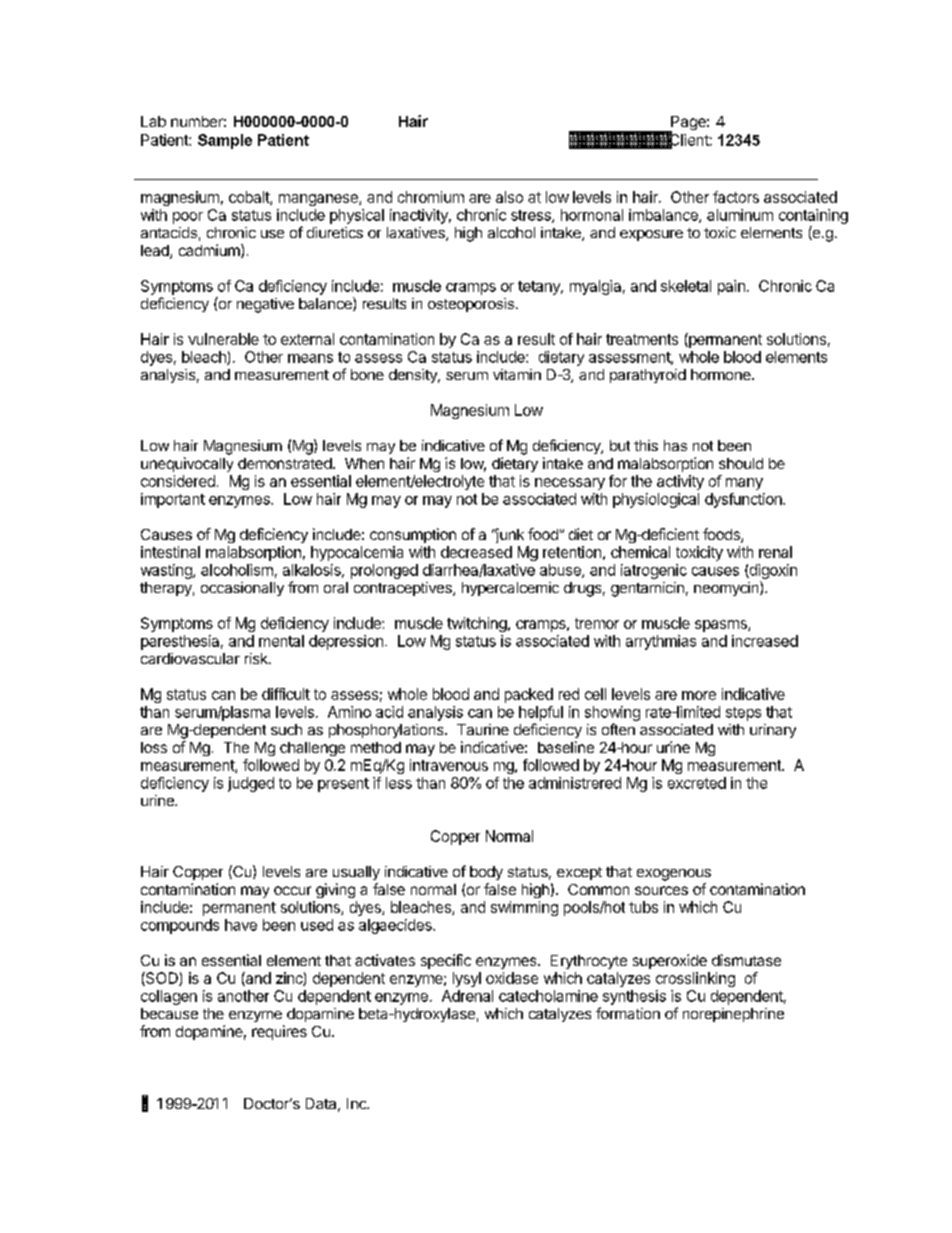  Describe the element at coordinates (251, 784) in the document. I see `judged` at that location.
